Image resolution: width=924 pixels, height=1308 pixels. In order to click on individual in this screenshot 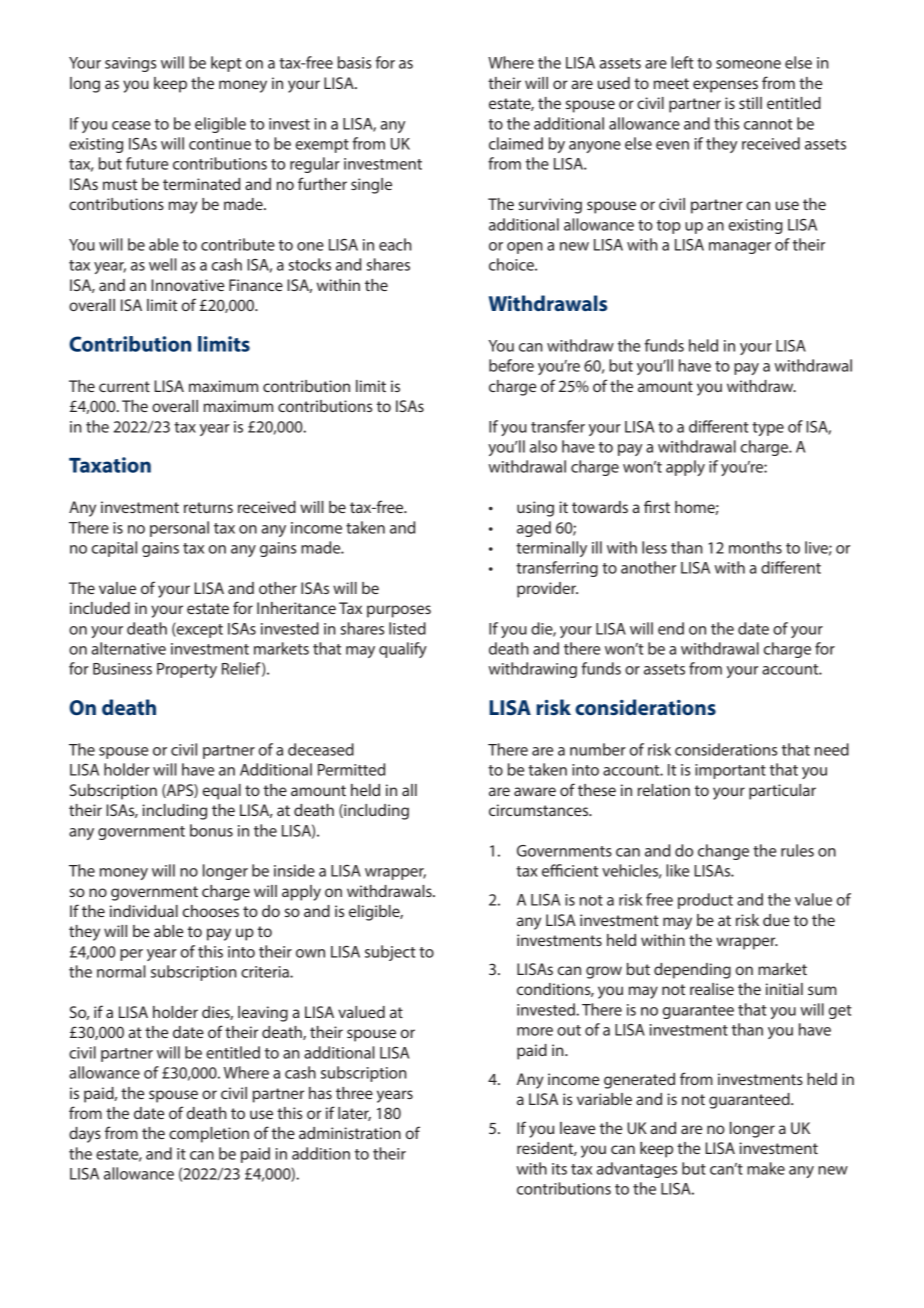, I will do `click(144, 911)`.
